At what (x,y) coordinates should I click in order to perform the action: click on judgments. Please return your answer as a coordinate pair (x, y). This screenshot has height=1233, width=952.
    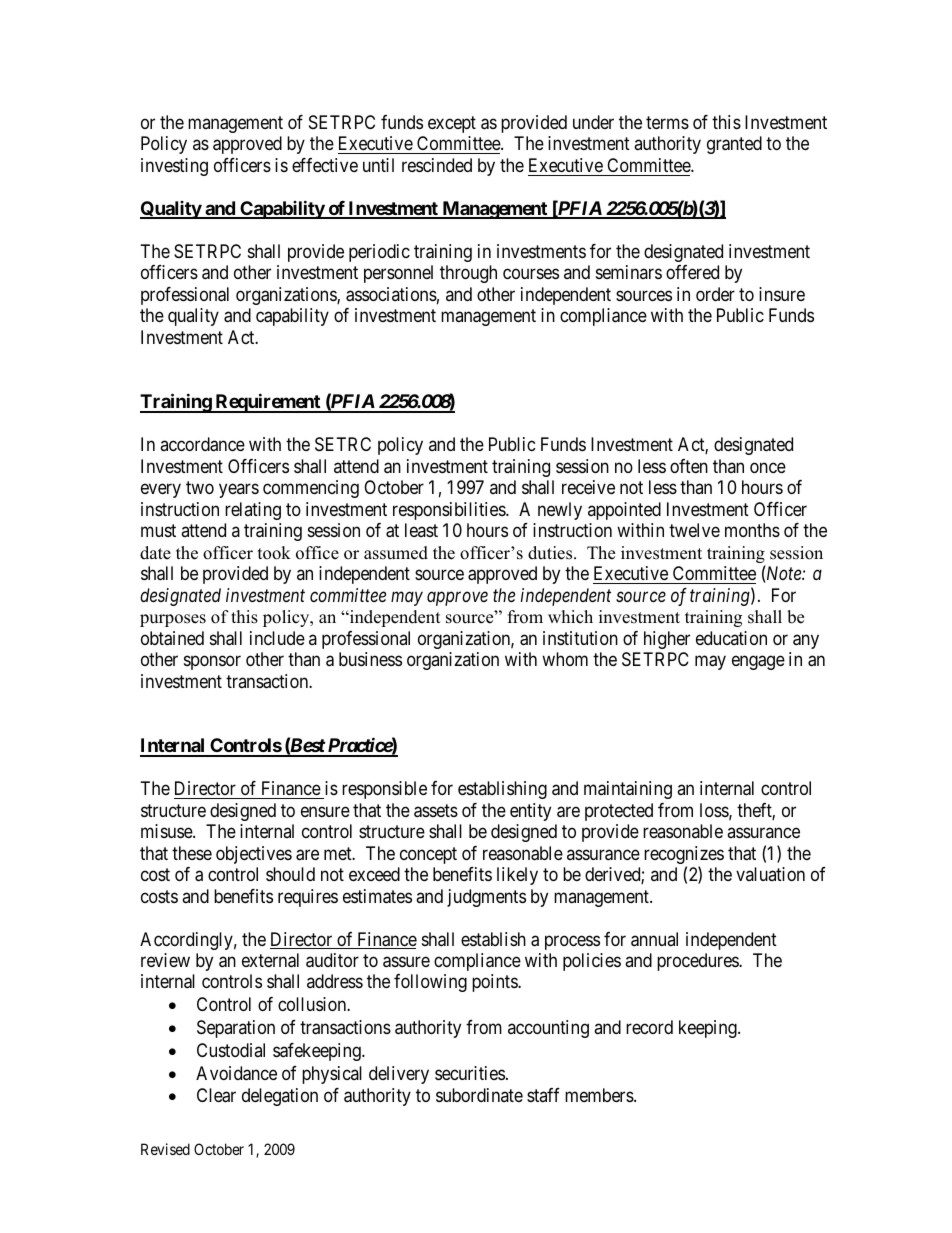
    Looking at the image, I should click on (486, 898).
